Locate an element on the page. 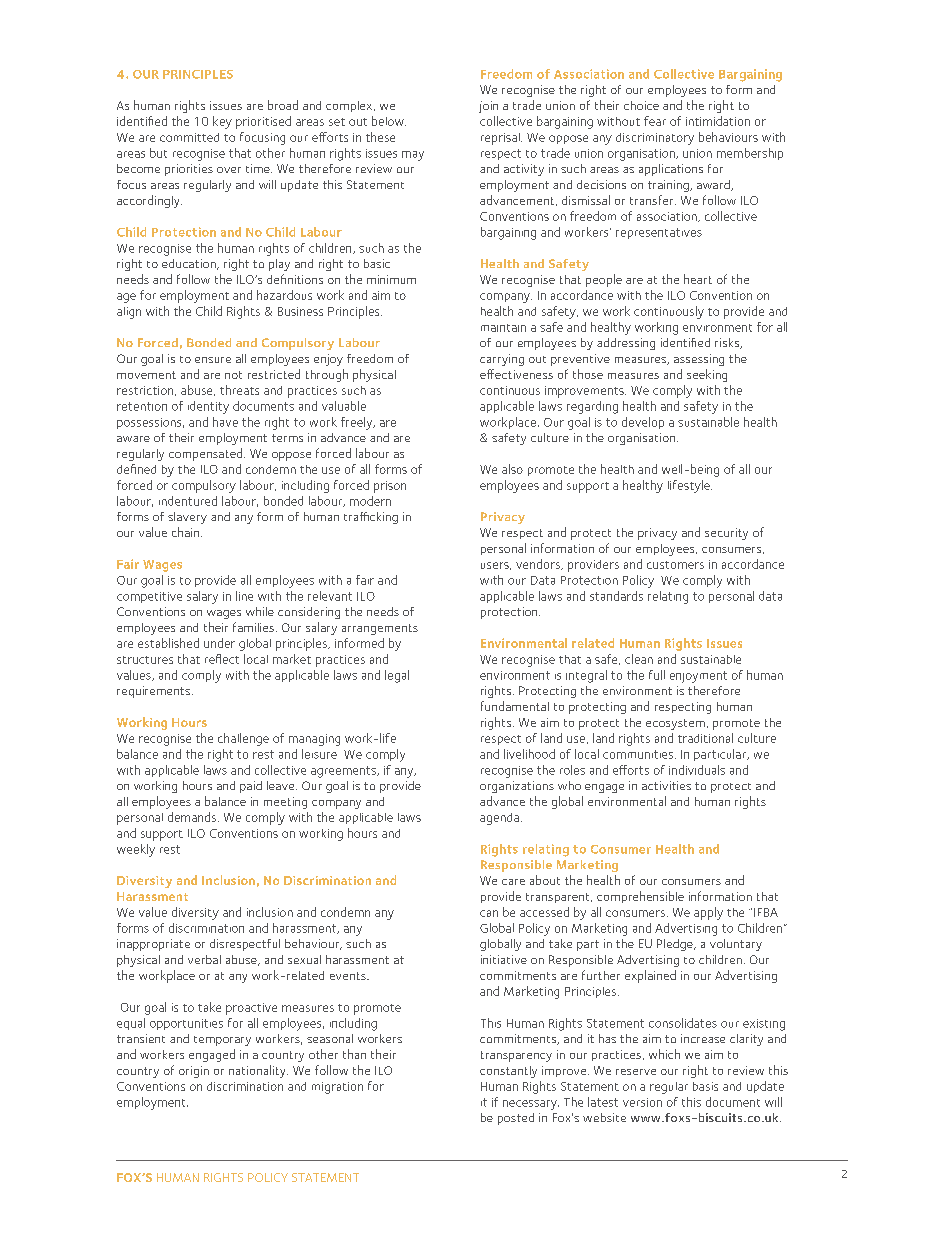  discriminatory is located at coordinates (655, 139).
